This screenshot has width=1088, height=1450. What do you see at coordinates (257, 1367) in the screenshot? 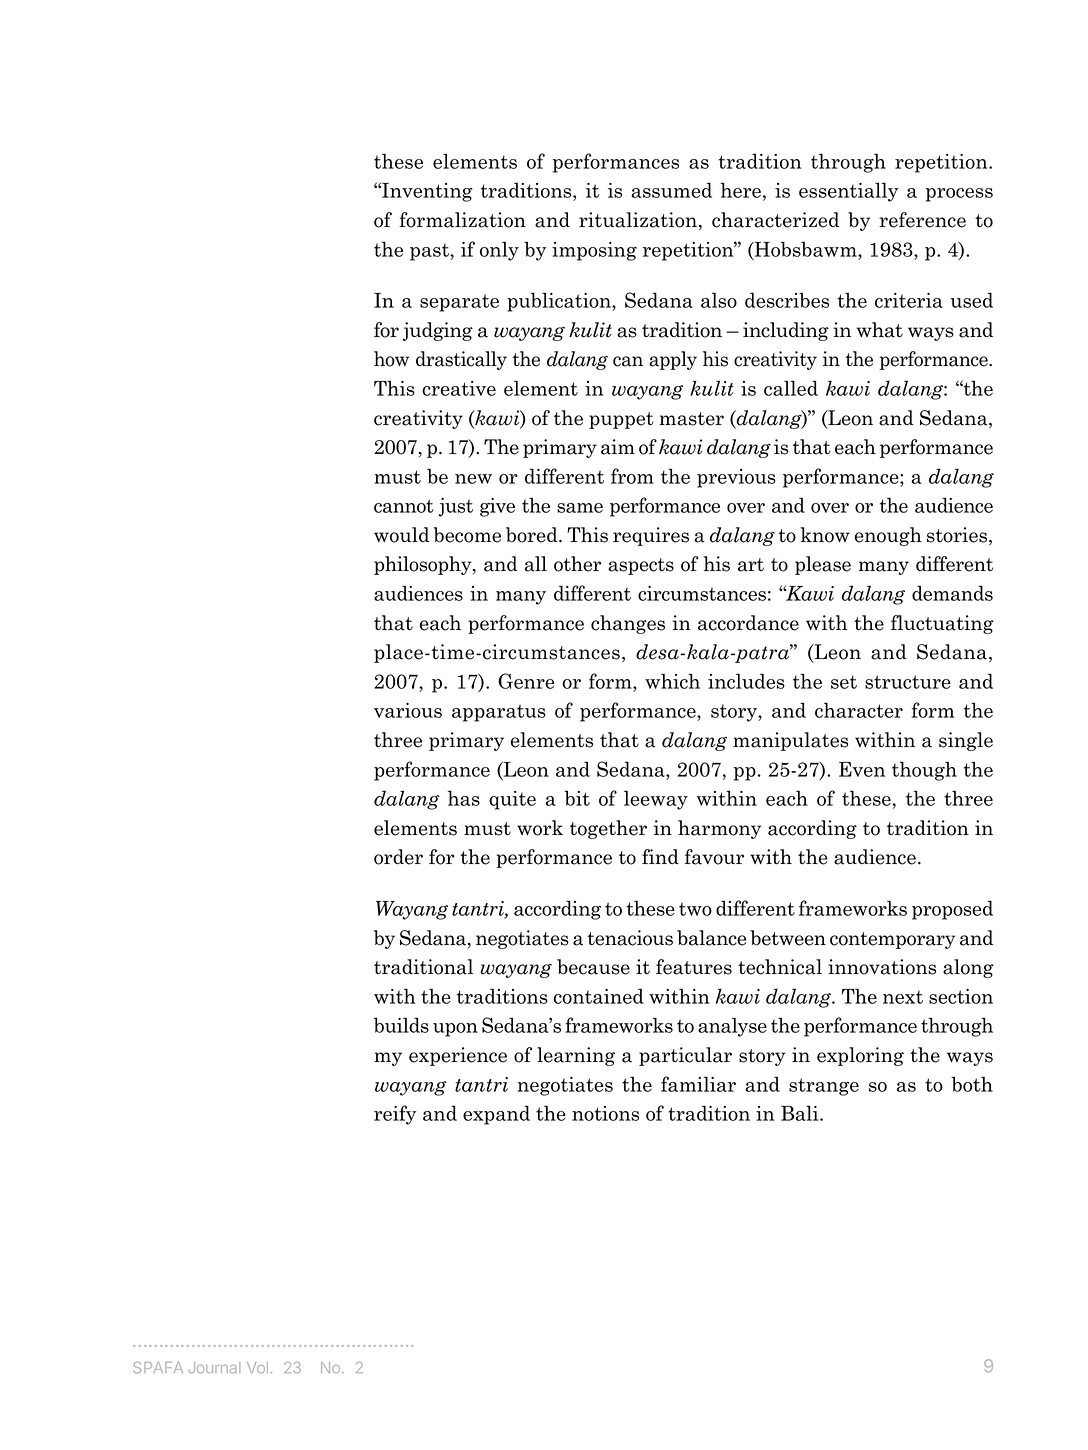
I see `Vol` at bounding box center [257, 1367].
